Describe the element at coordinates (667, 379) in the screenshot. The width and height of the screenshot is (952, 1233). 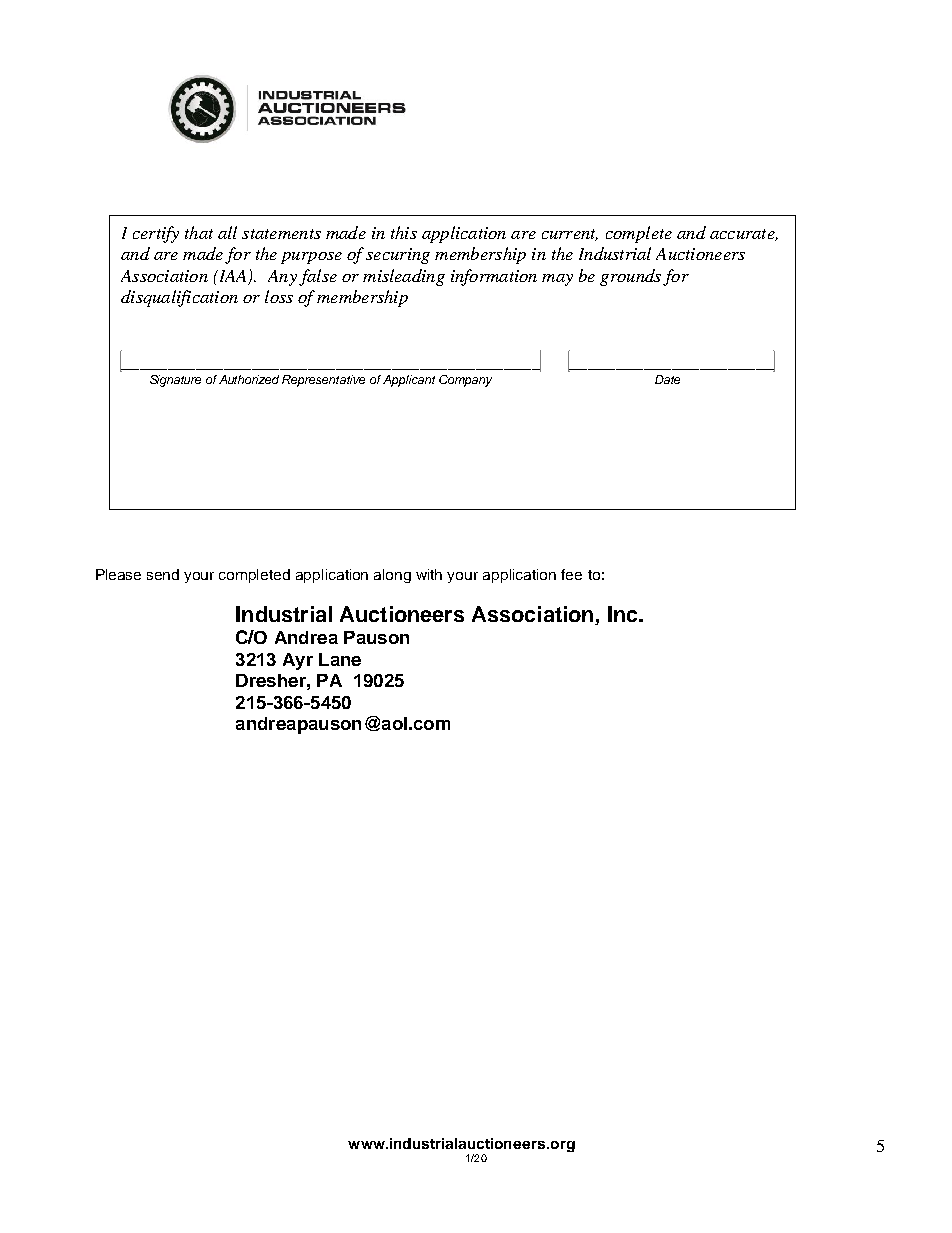
I see `Date` at that location.
